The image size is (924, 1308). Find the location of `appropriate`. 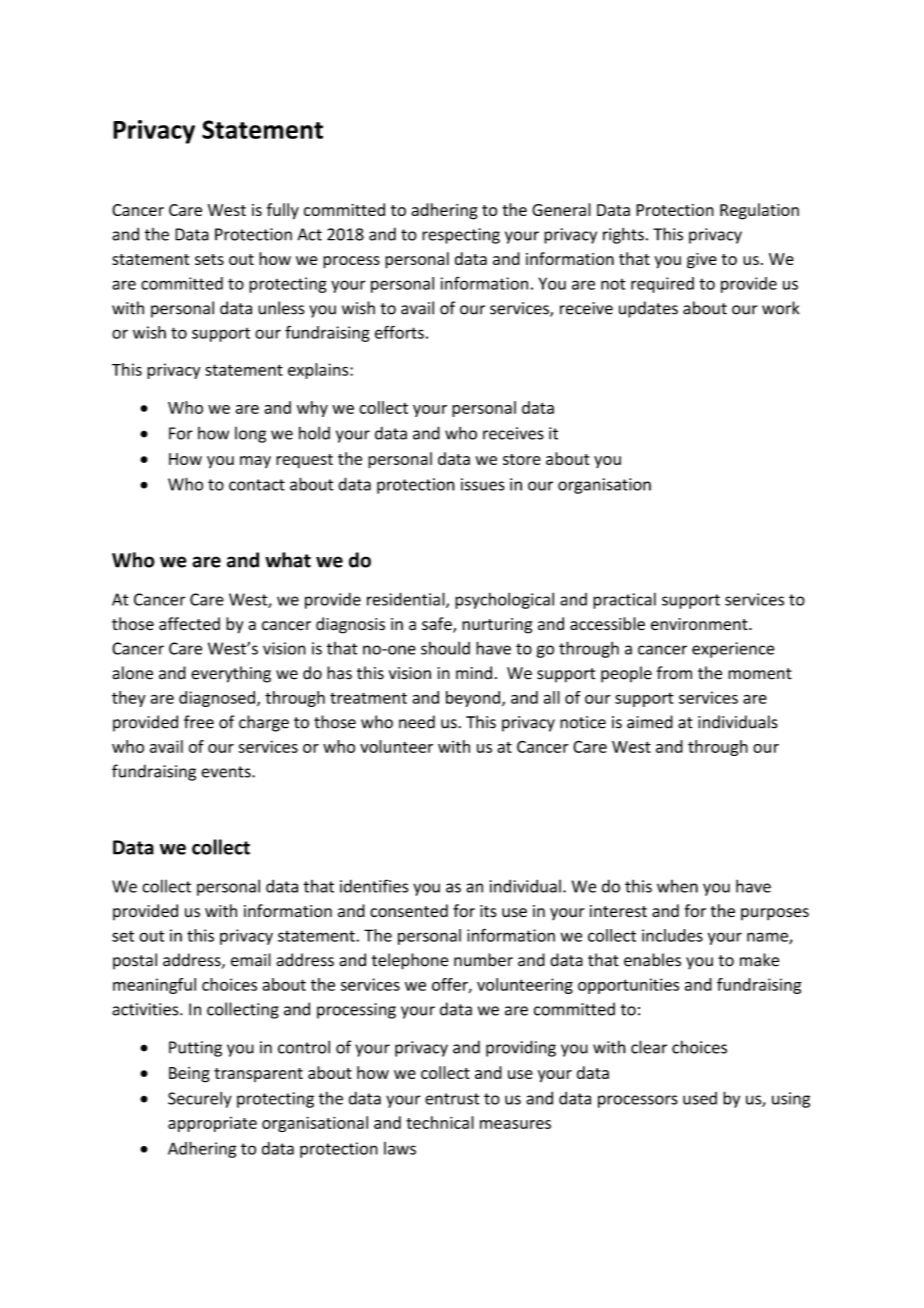

appropriate is located at coordinates (212, 1124).
